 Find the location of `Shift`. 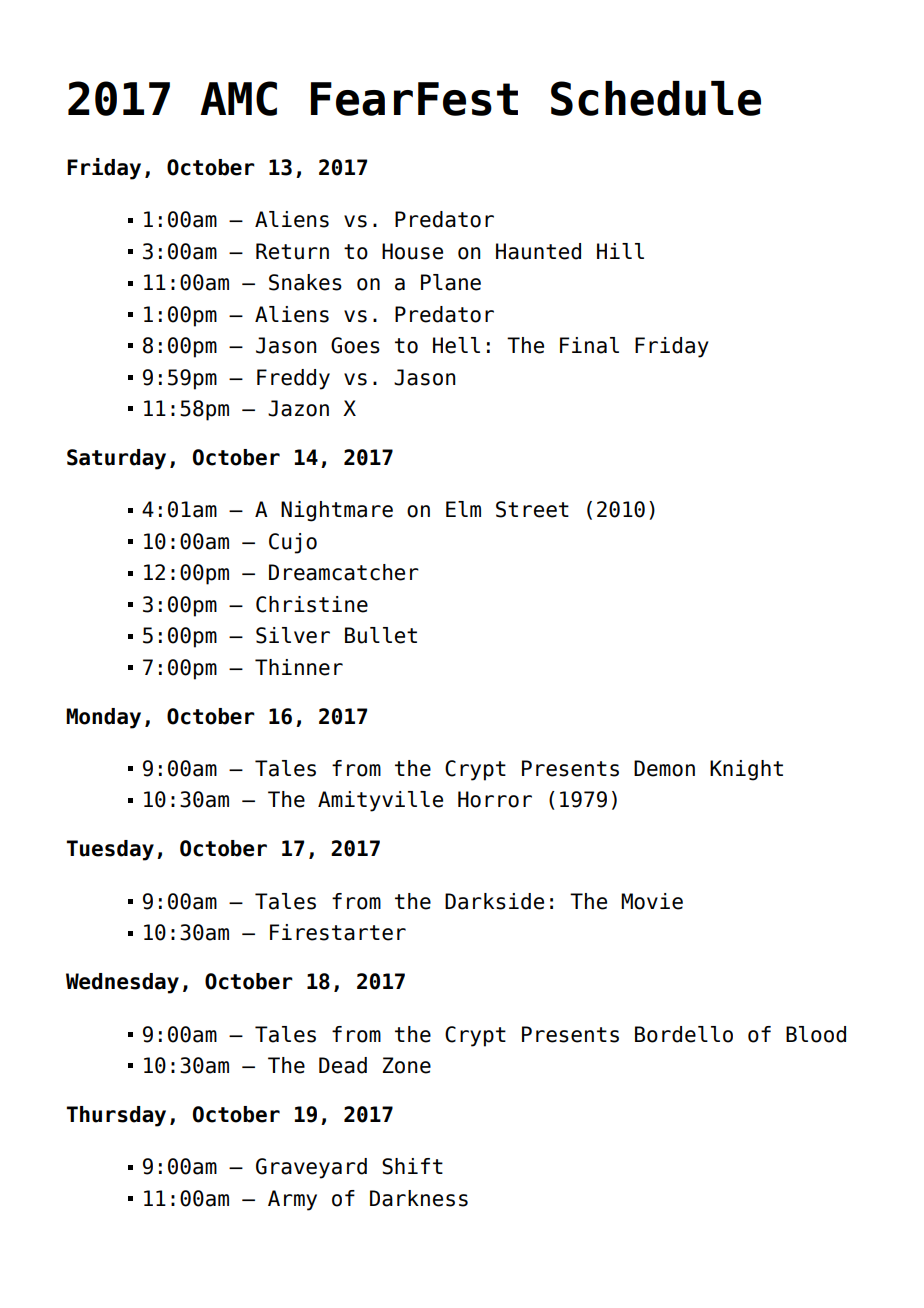

Shift is located at coordinates (412, 1166).
